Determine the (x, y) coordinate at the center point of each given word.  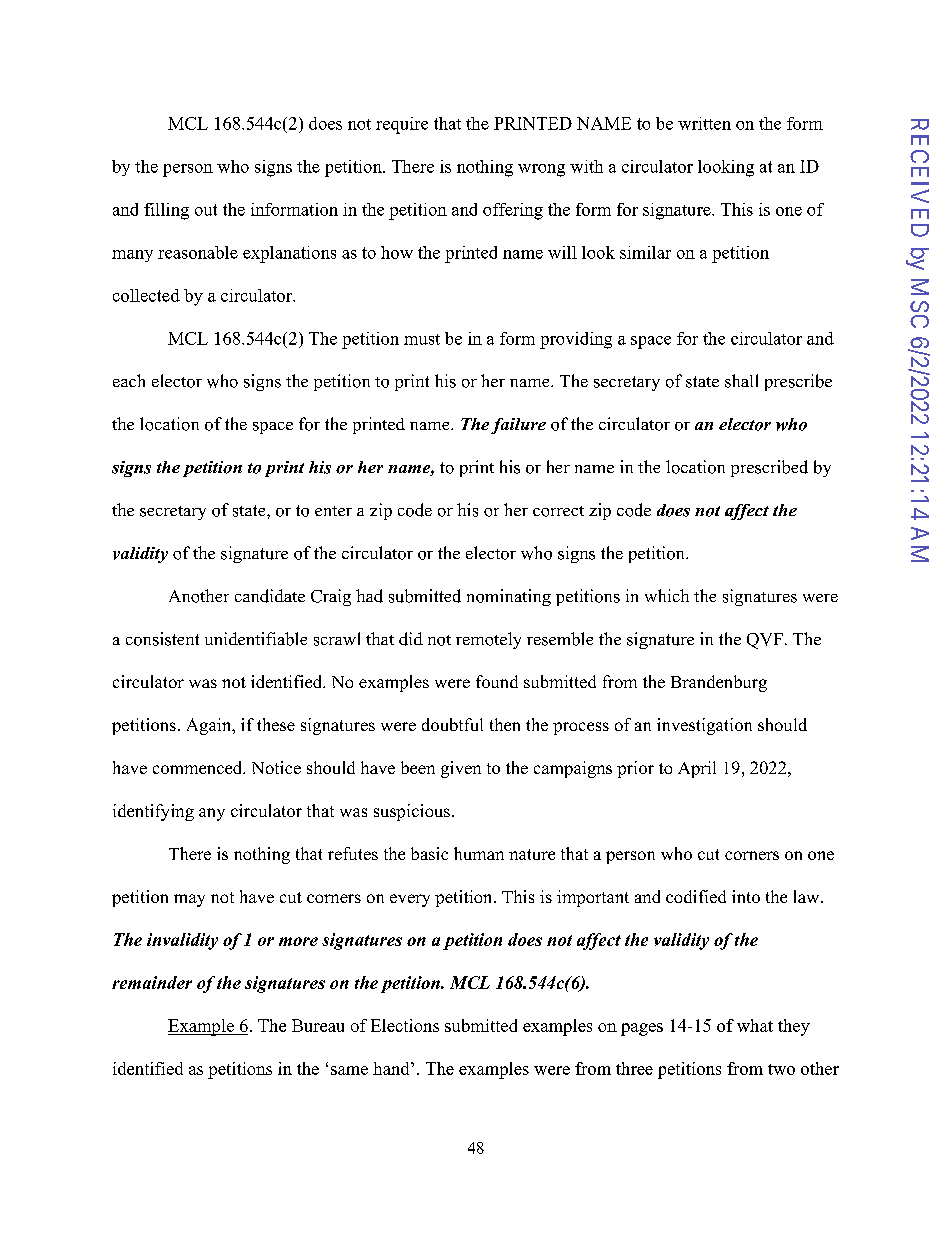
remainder (152, 982)
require (402, 125)
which (667, 595)
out (206, 210)
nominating (509, 597)
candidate (270, 596)
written (704, 123)
